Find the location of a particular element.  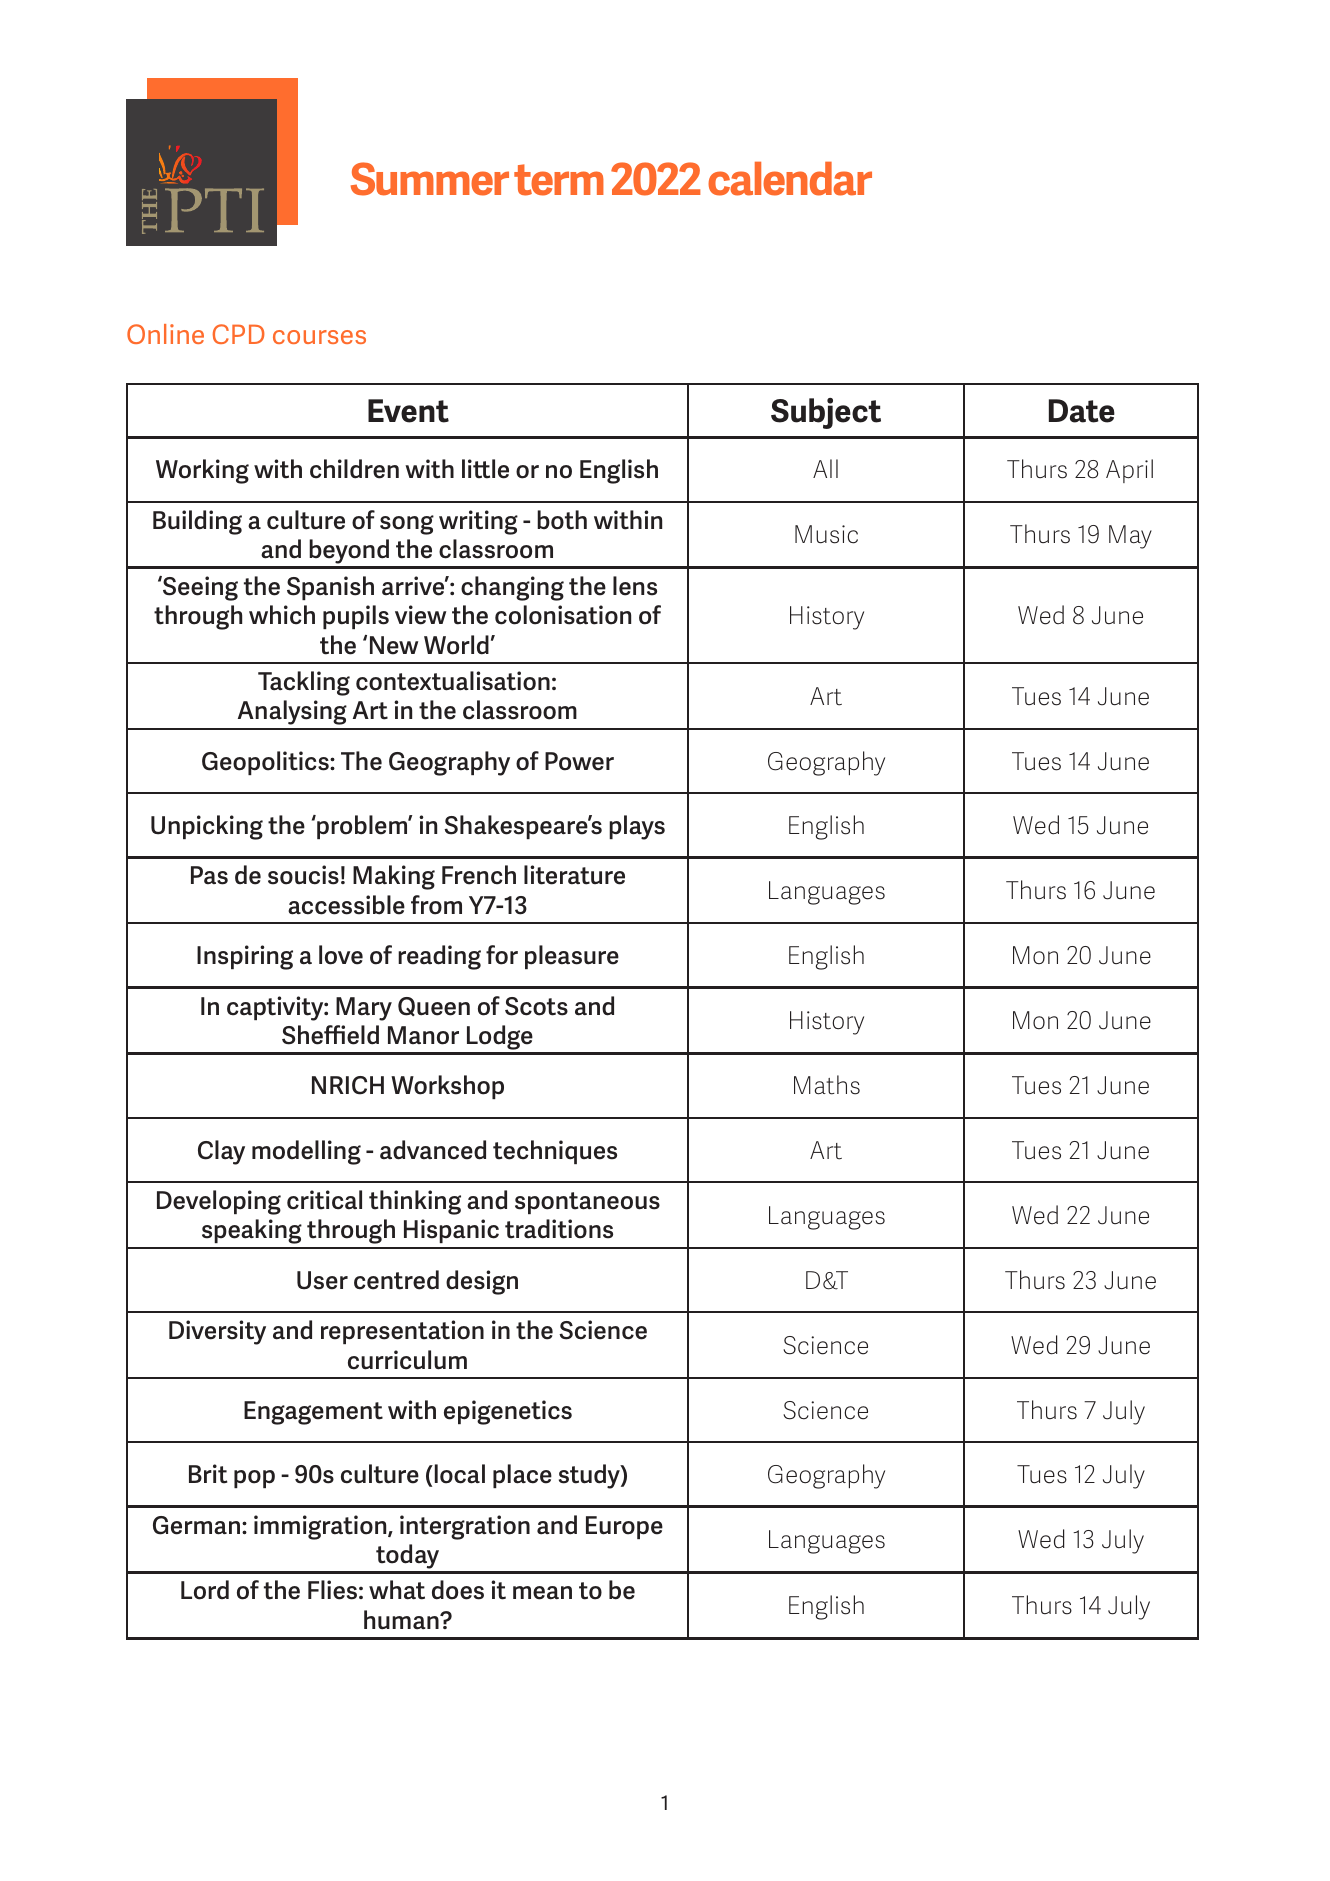

spontaneous is located at coordinates (587, 1203).
